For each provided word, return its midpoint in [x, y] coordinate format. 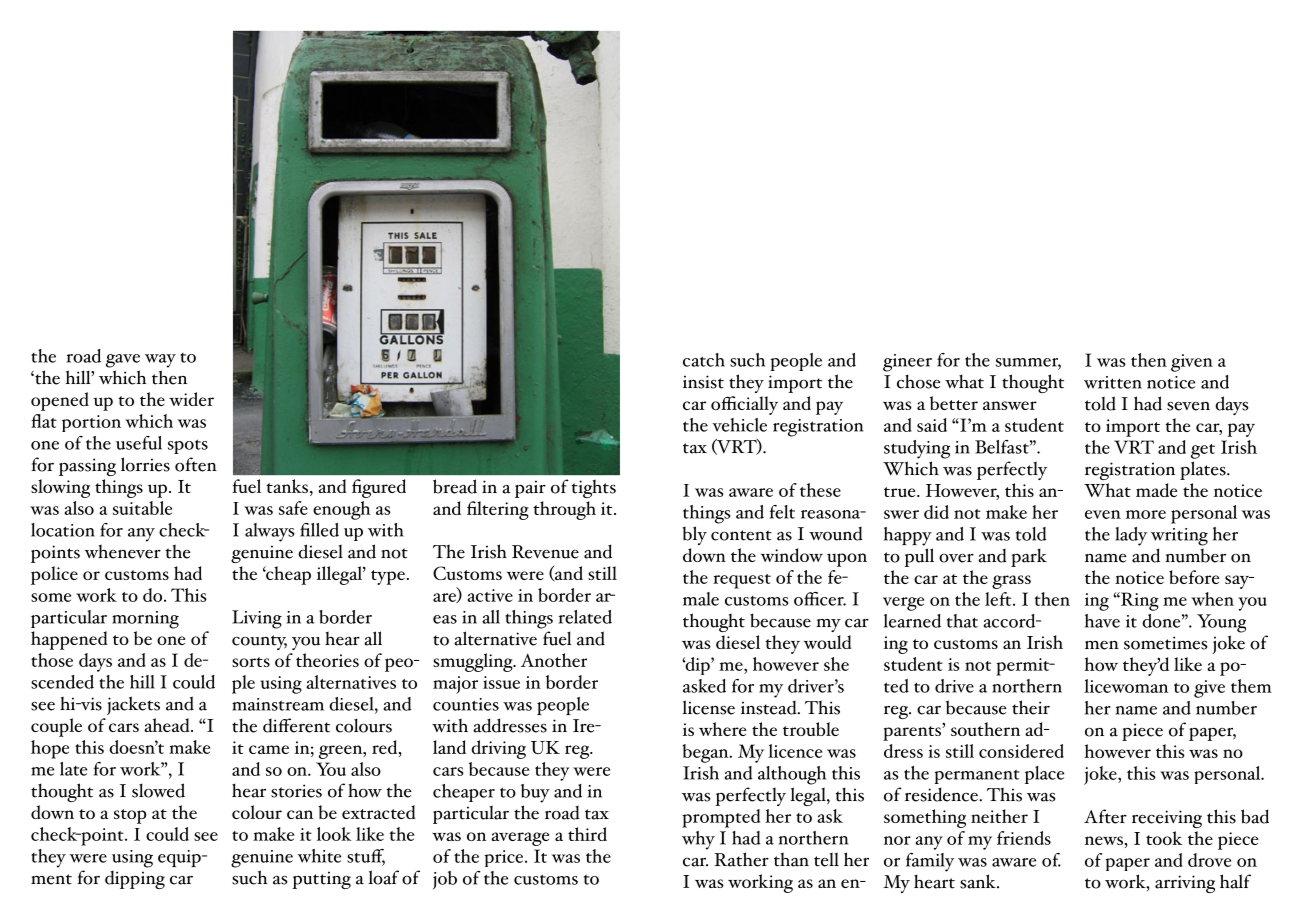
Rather [741, 859]
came [269, 749]
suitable [142, 508]
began [706, 753]
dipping [135, 879]
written [1113, 382]
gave [123, 361]
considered [1021, 751]
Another [554, 660]
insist [703, 382]
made [1156, 490]
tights [594, 488]
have [1102, 621]
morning [145, 620]
